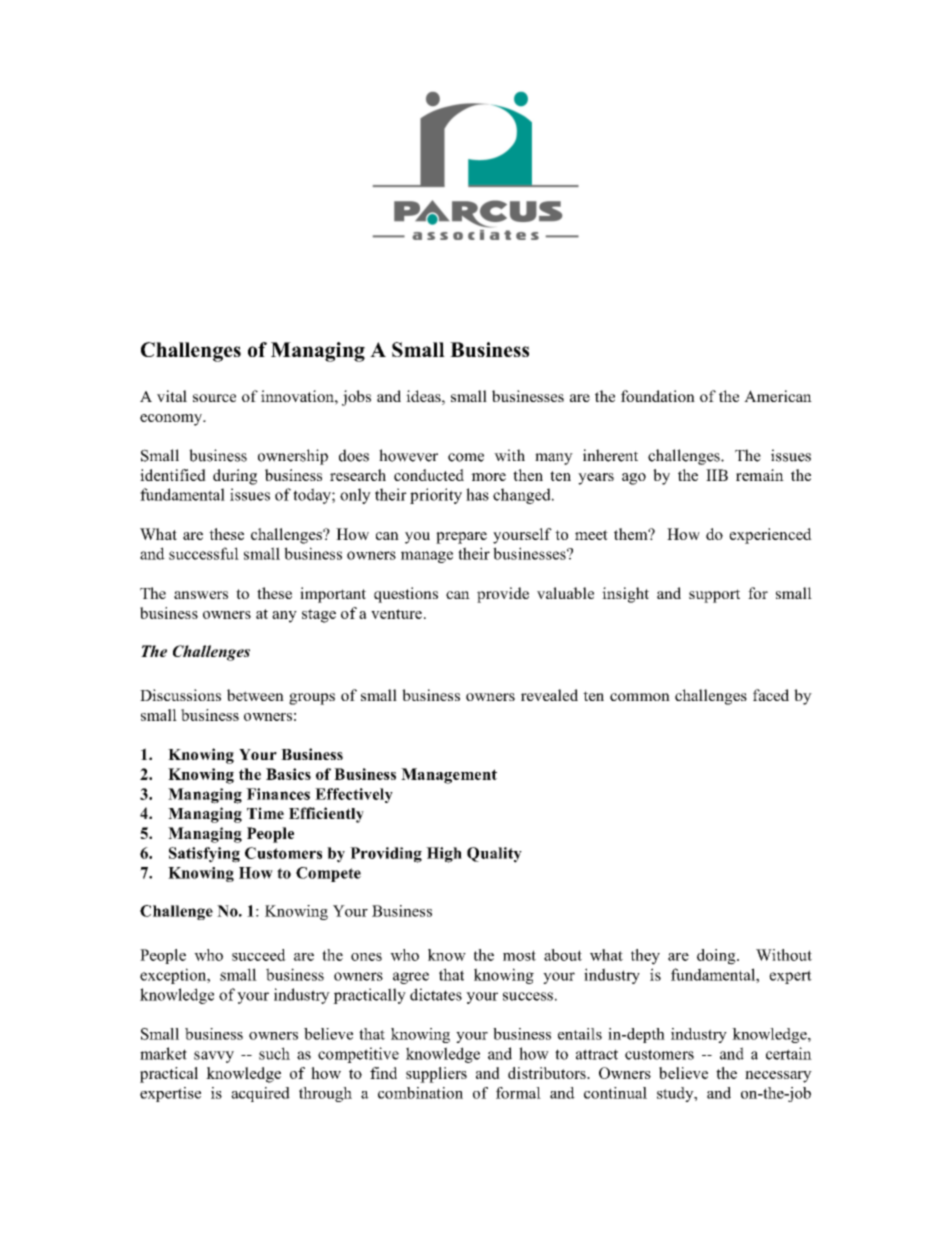 This document has height=1233, width=952. What do you see at coordinates (288, 774) in the document?
I see `Basics` at bounding box center [288, 774].
